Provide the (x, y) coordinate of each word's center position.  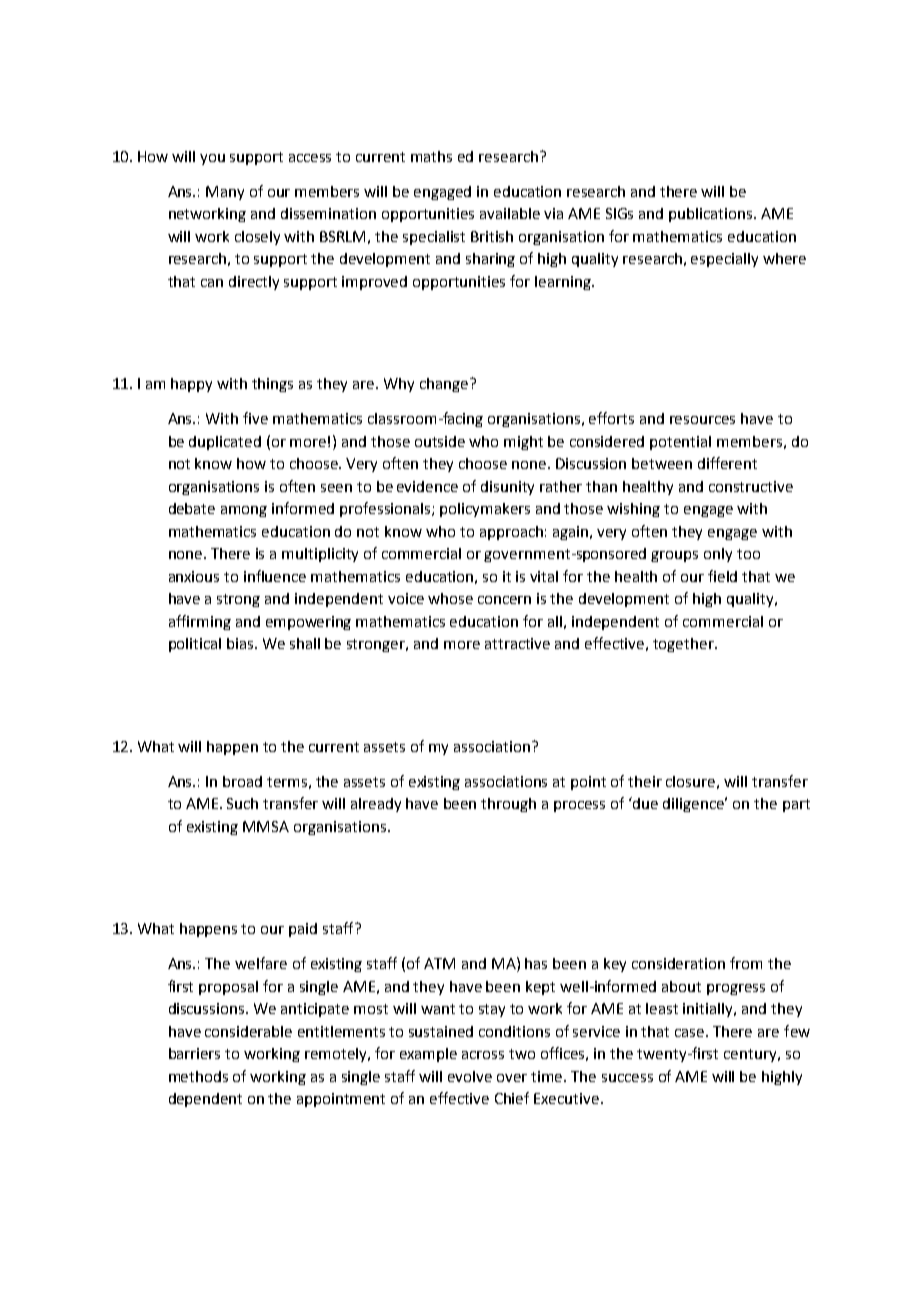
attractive (517, 643)
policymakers (485, 510)
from (746, 963)
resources (702, 420)
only (718, 555)
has (536, 963)
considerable (248, 1031)
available (510, 213)
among (244, 511)
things (272, 385)
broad (242, 781)
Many (225, 193)
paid (303, 930)
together (684, 645)
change (444, 385)
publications (712, 215)
